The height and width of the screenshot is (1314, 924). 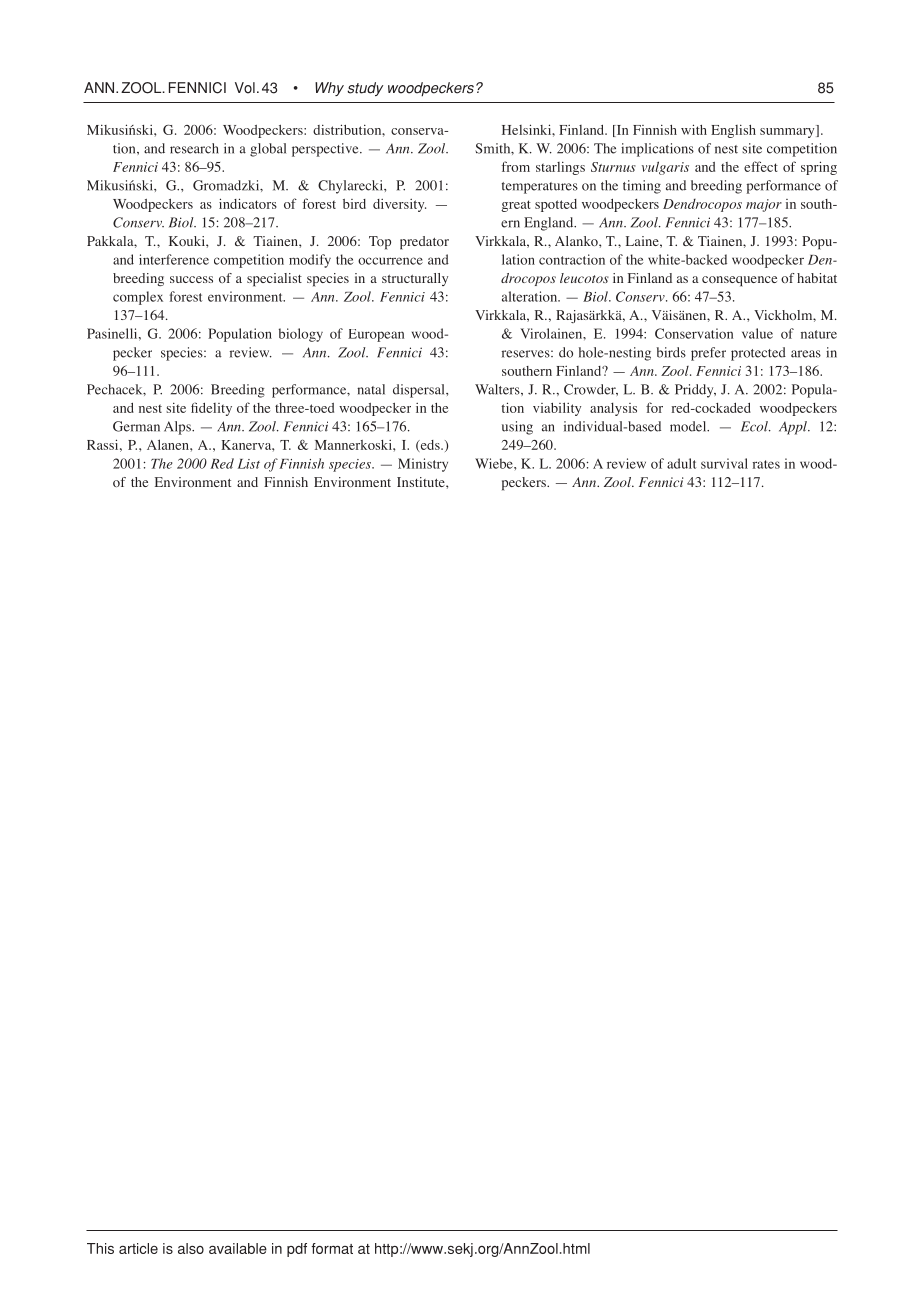 What do you see at coordinates (733, 131) in the screenshot?
I see `English` at bounding box center [733, 131].
